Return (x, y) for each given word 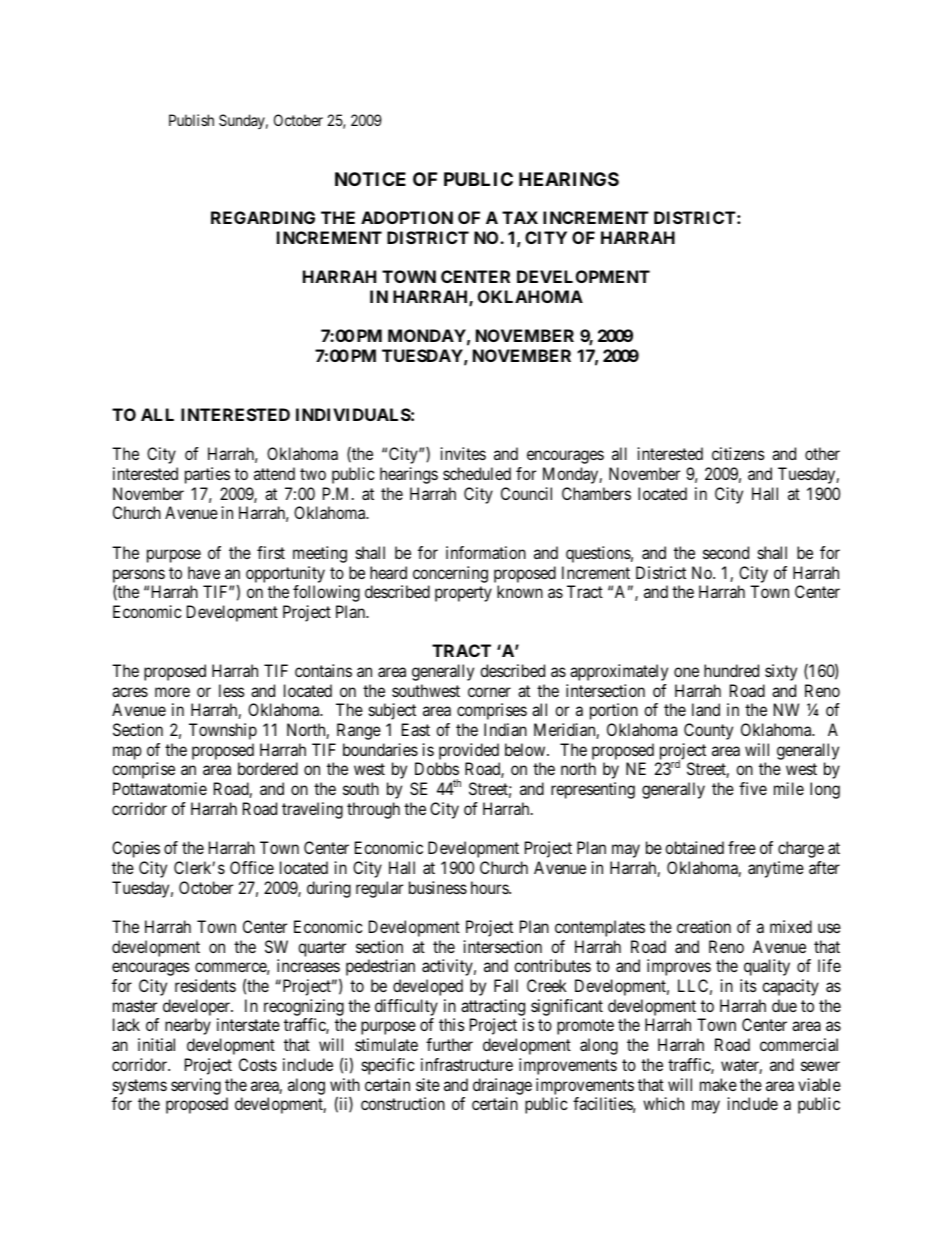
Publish (191, 120)
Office (252, 867)
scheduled (477, 473)
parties (207, 475)
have (204, 572)
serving (196, 1086)
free (742, 847)
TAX (520, 217)
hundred (731, 670)
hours (490, 887)
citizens (738, 453)
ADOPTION (407, 217)
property (463, 594)
